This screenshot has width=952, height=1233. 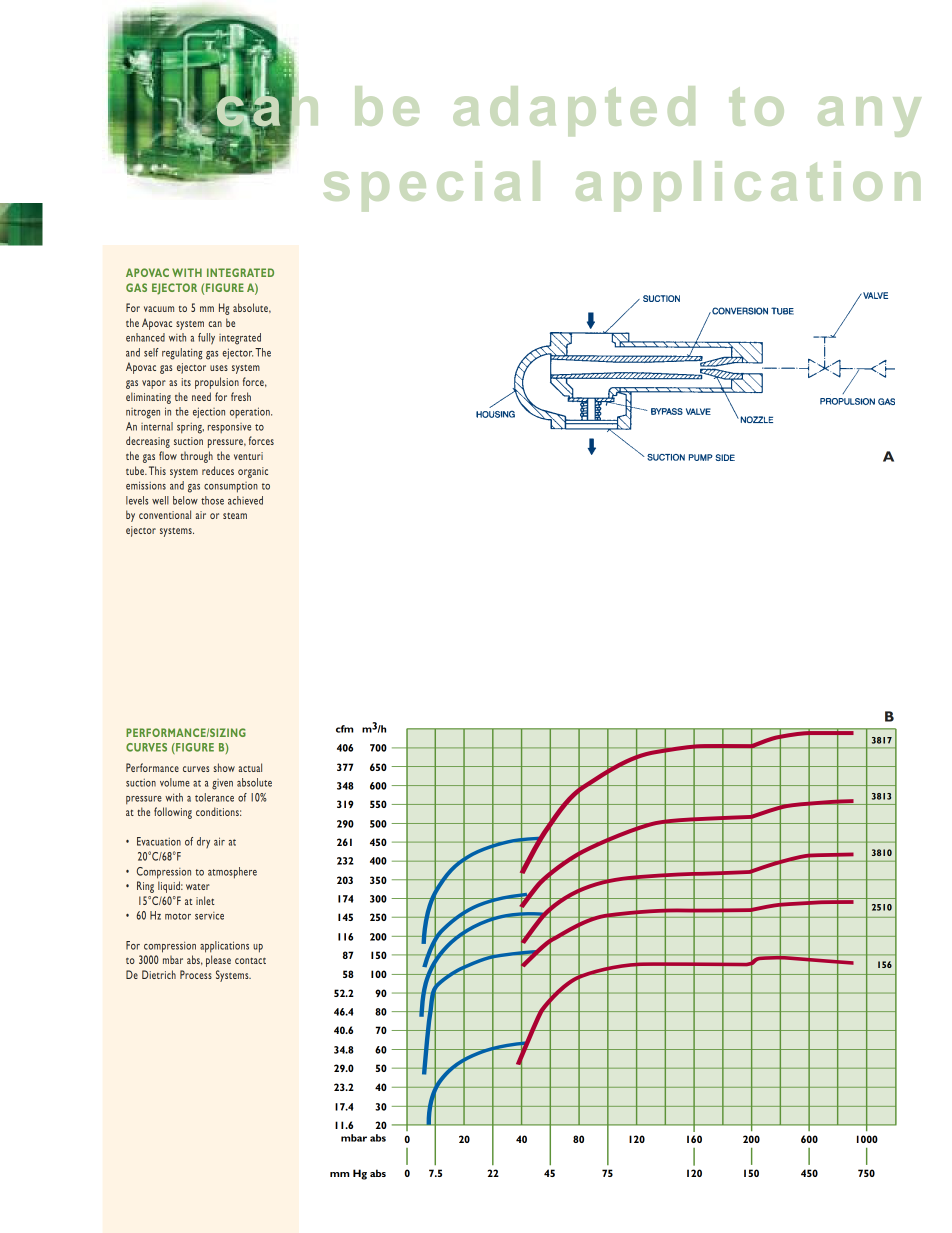 I want to click on fully, so click(x=206, y=339).
